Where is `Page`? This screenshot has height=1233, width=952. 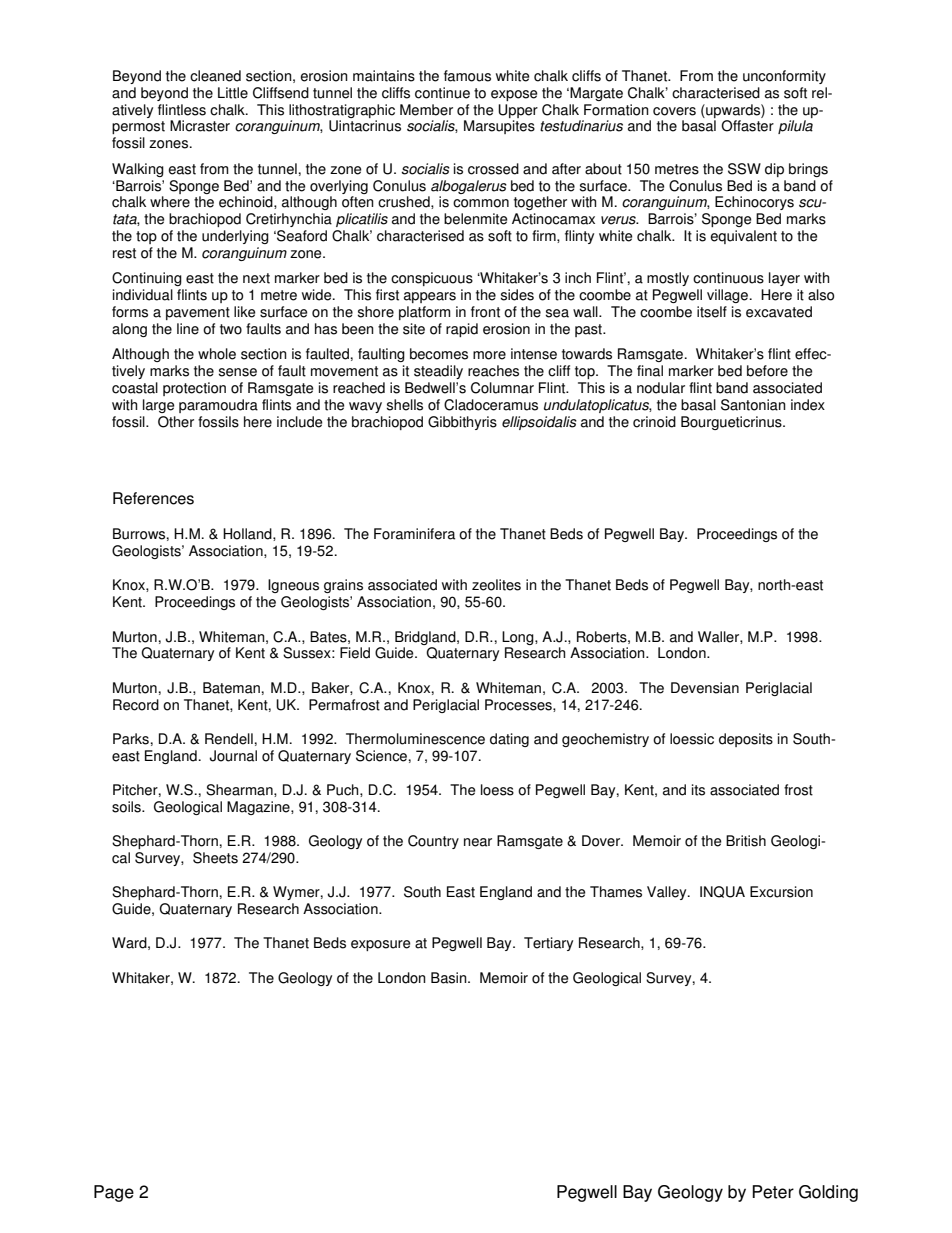 Page is located at coordinates (114, 1193).
